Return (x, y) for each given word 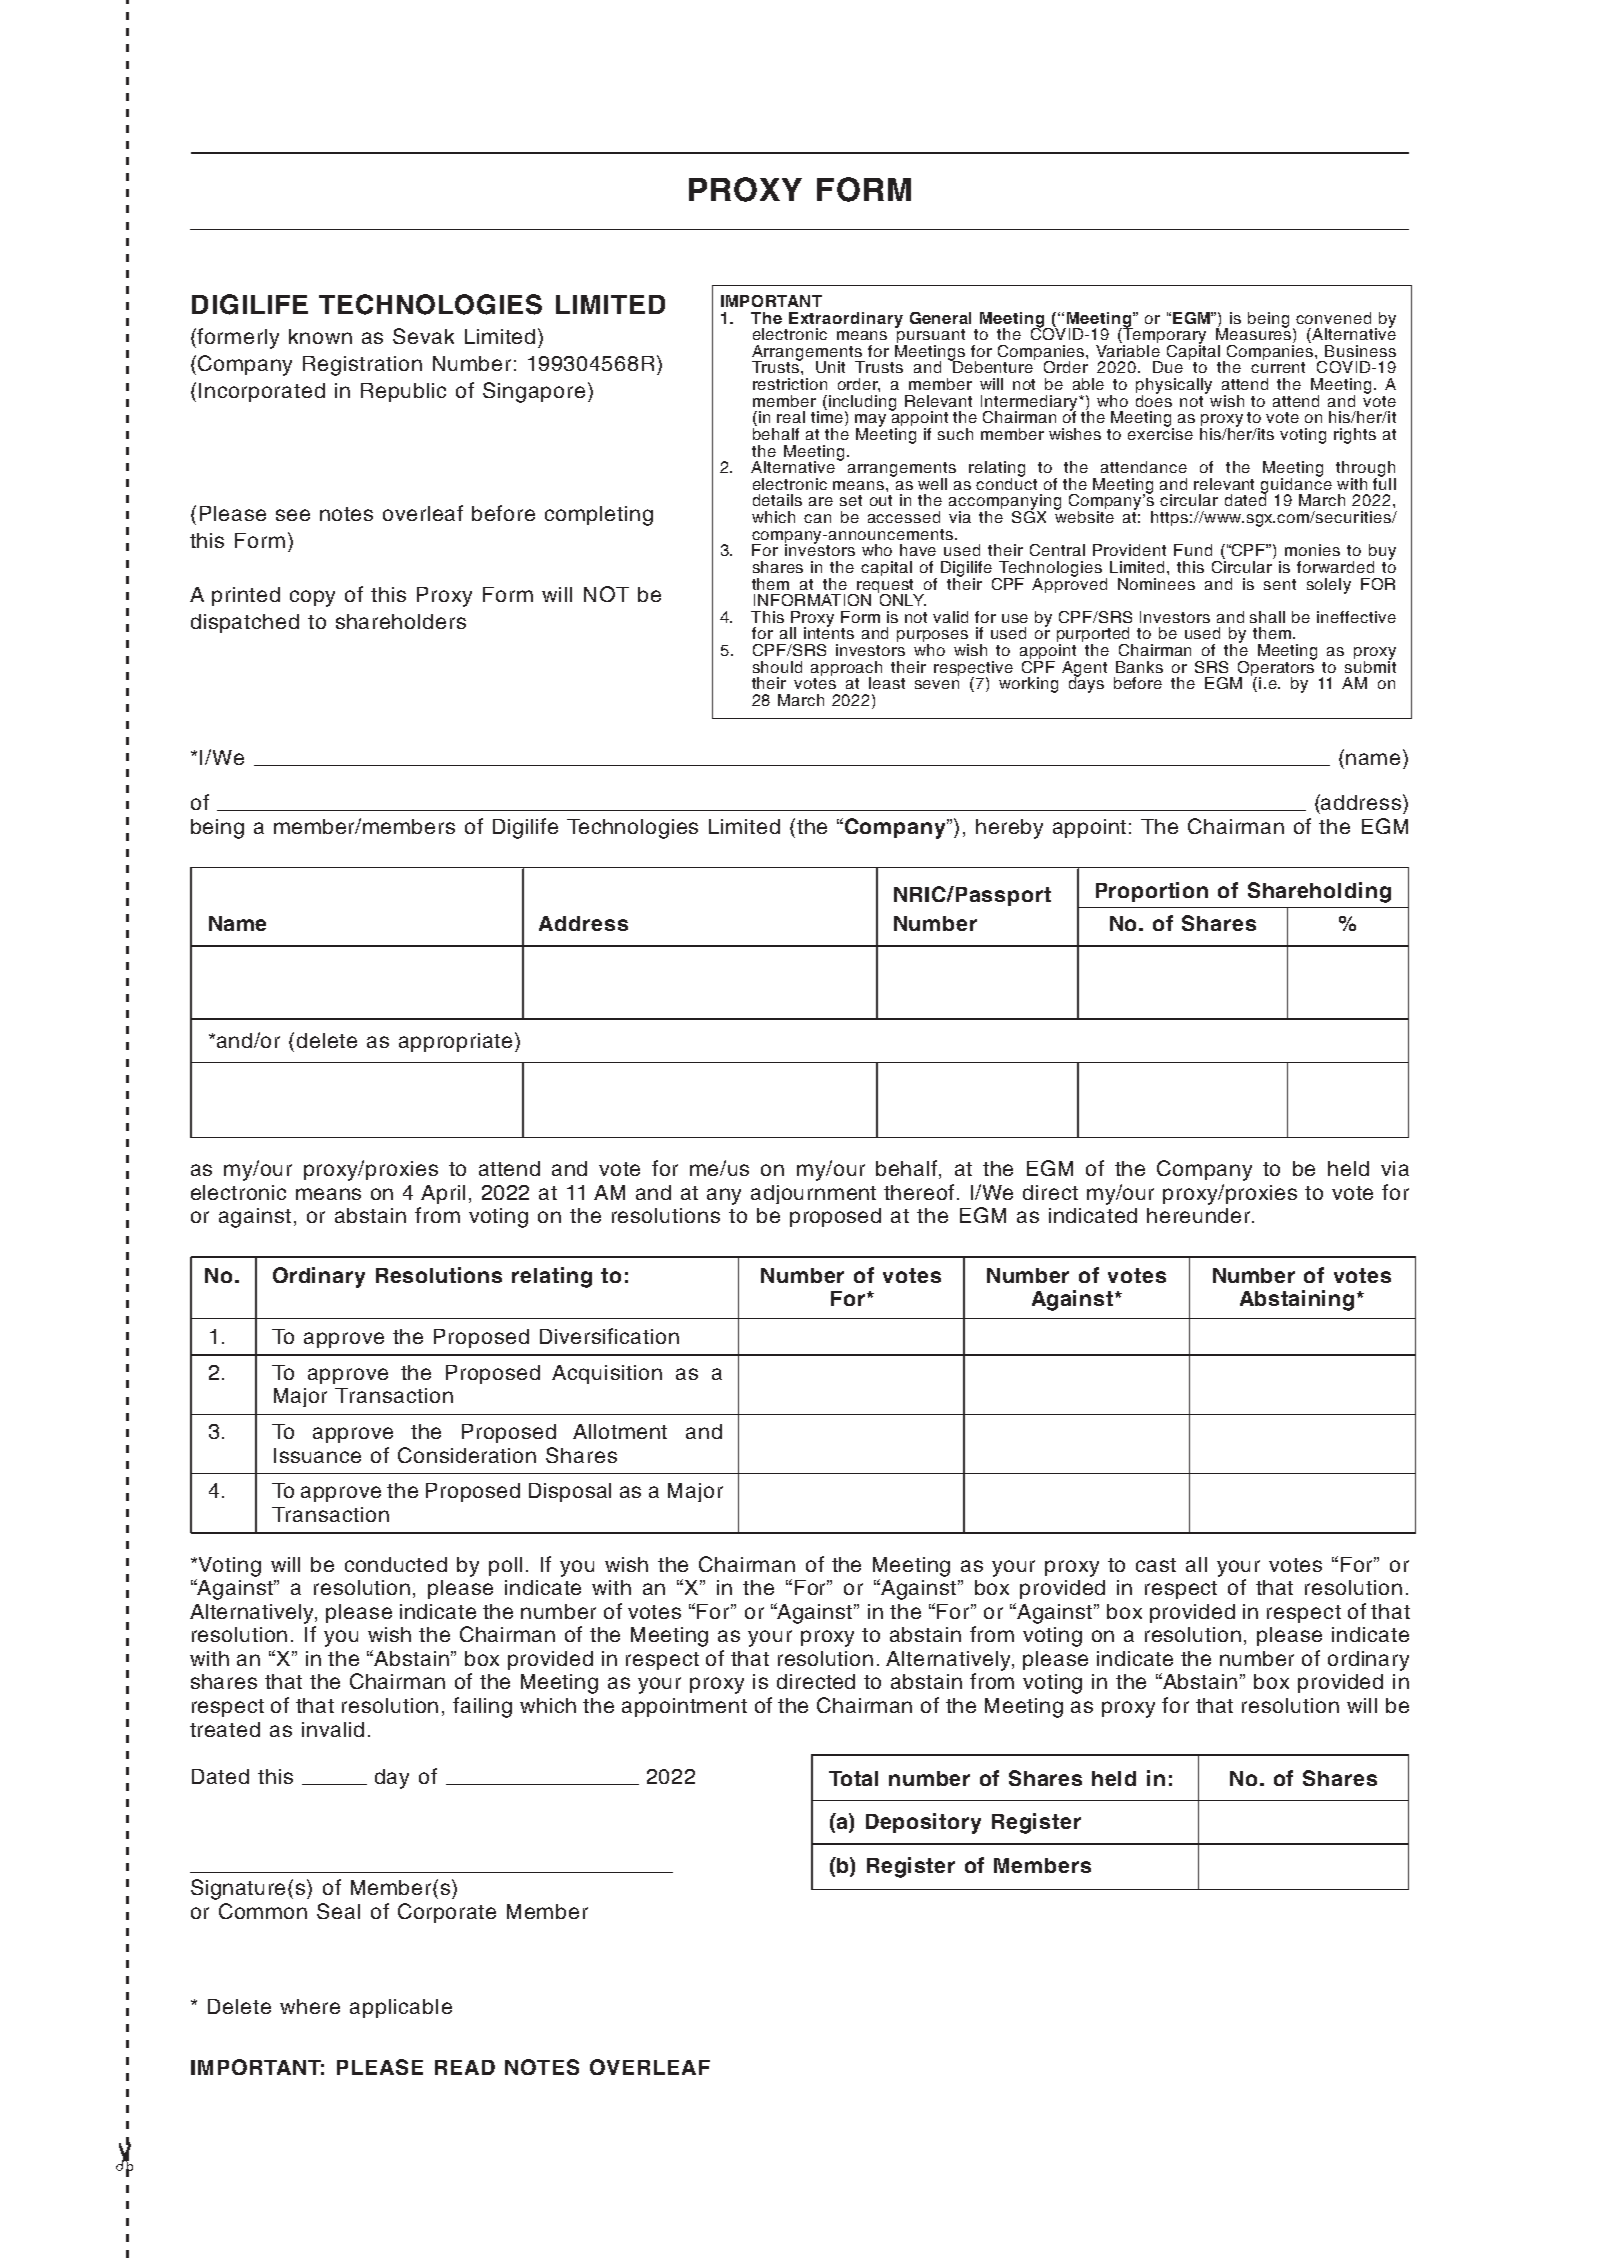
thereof (919, 1192)
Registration (362, 366)
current (1278, 367)
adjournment (813, 1194)
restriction (790, 384)
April (443, 1194)
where (310, 2006)
